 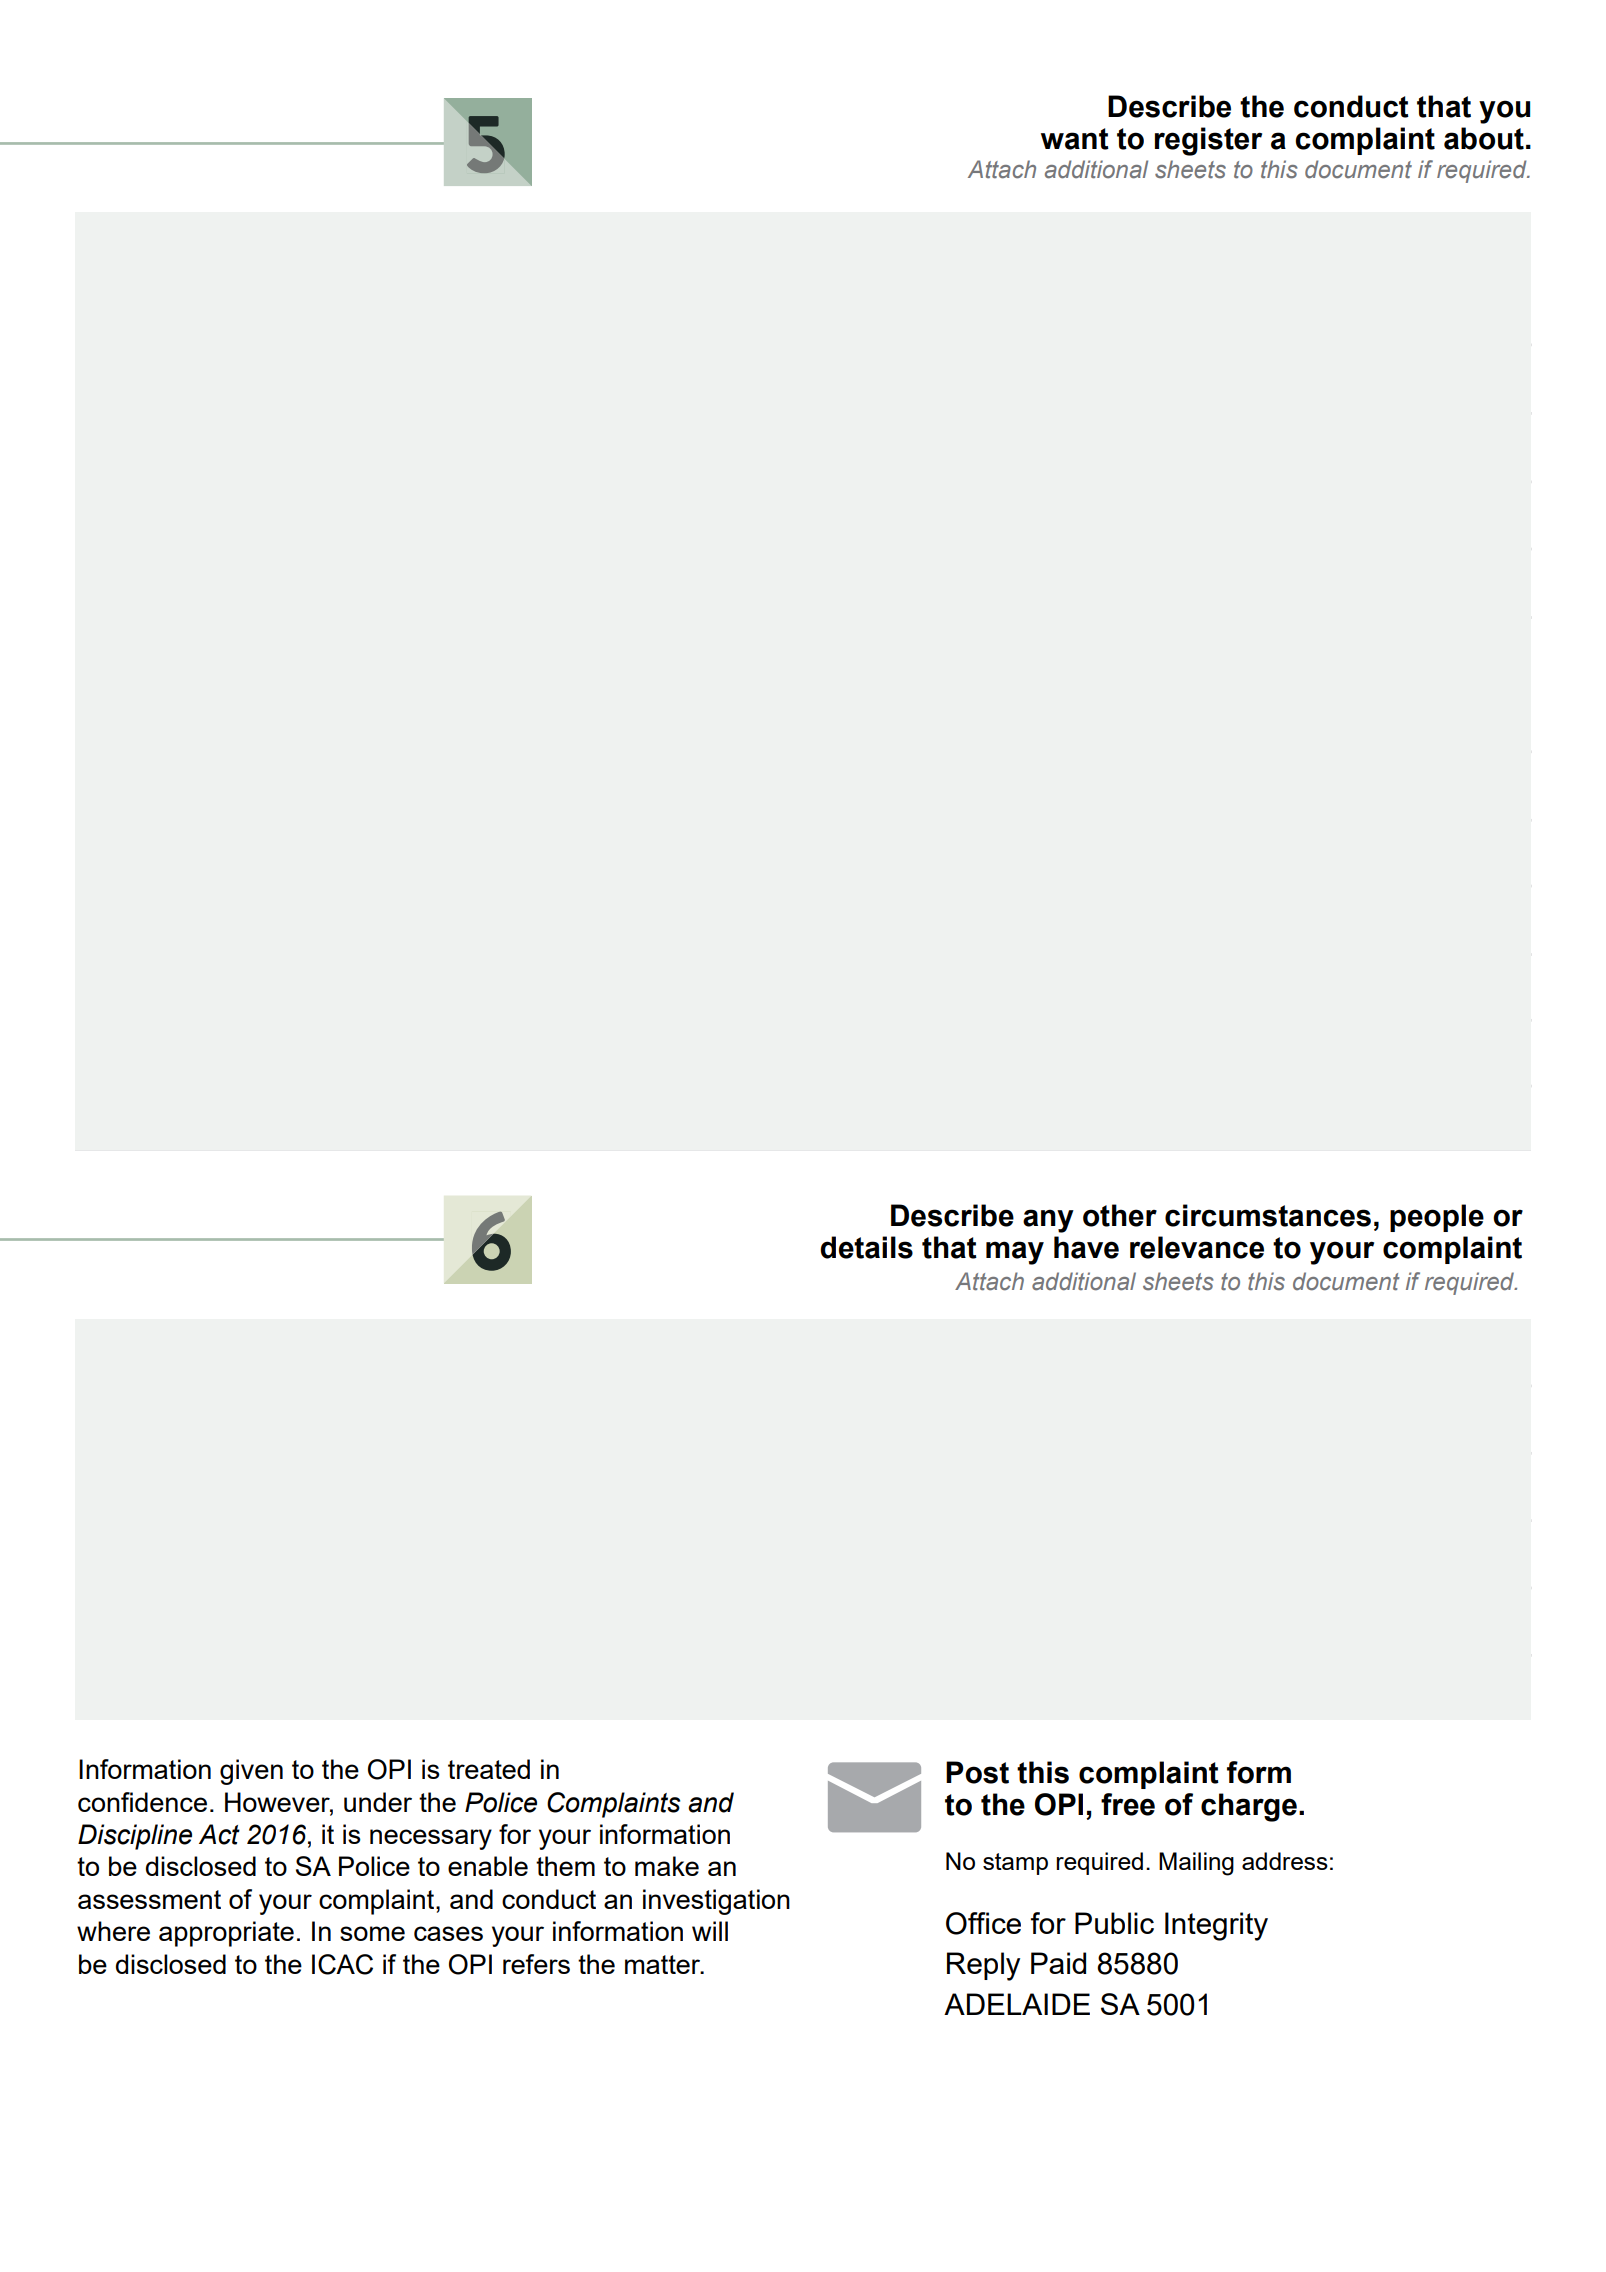 I want to click on any, so click(x=1048, y=1221).
